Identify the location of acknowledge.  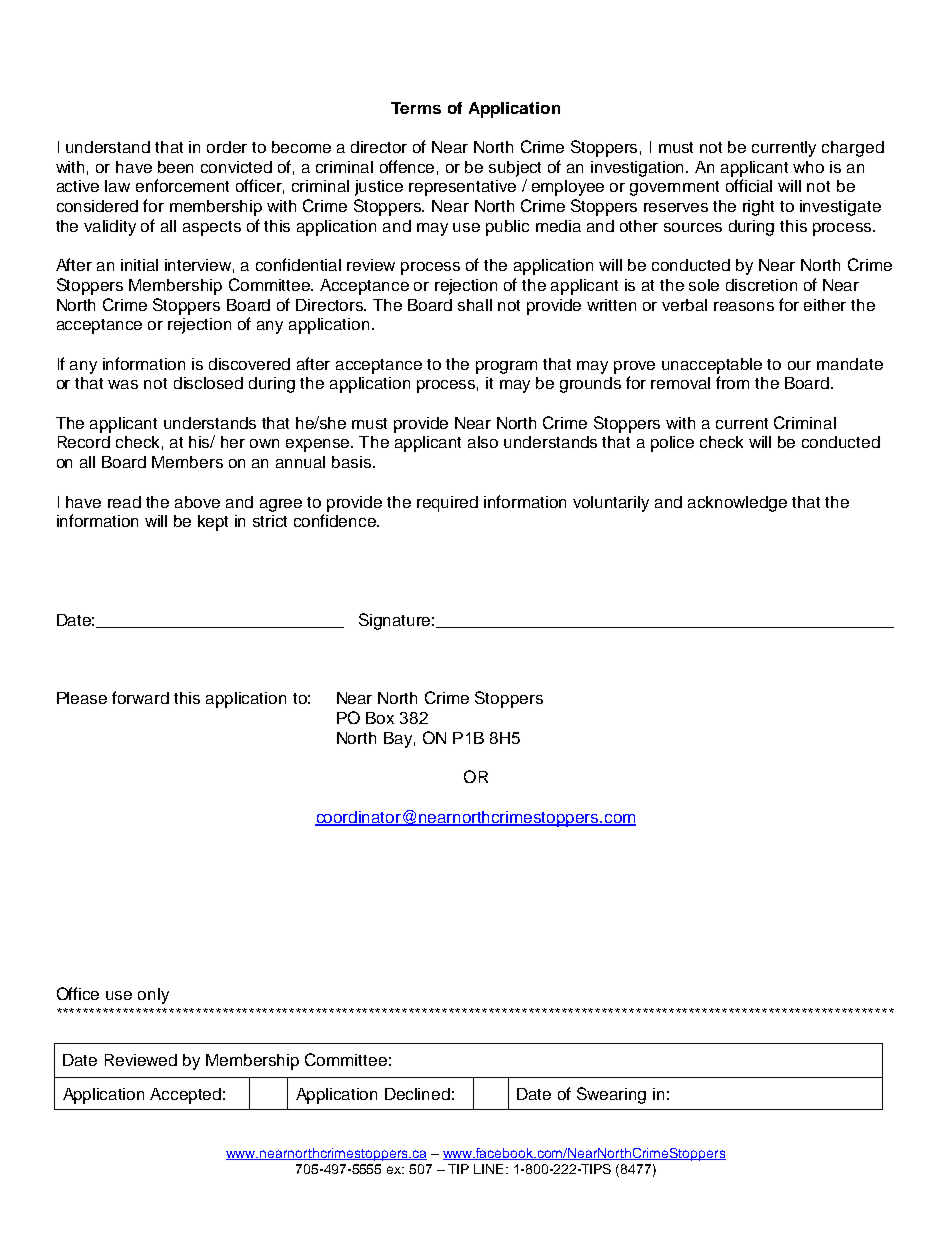
(737, 504).
